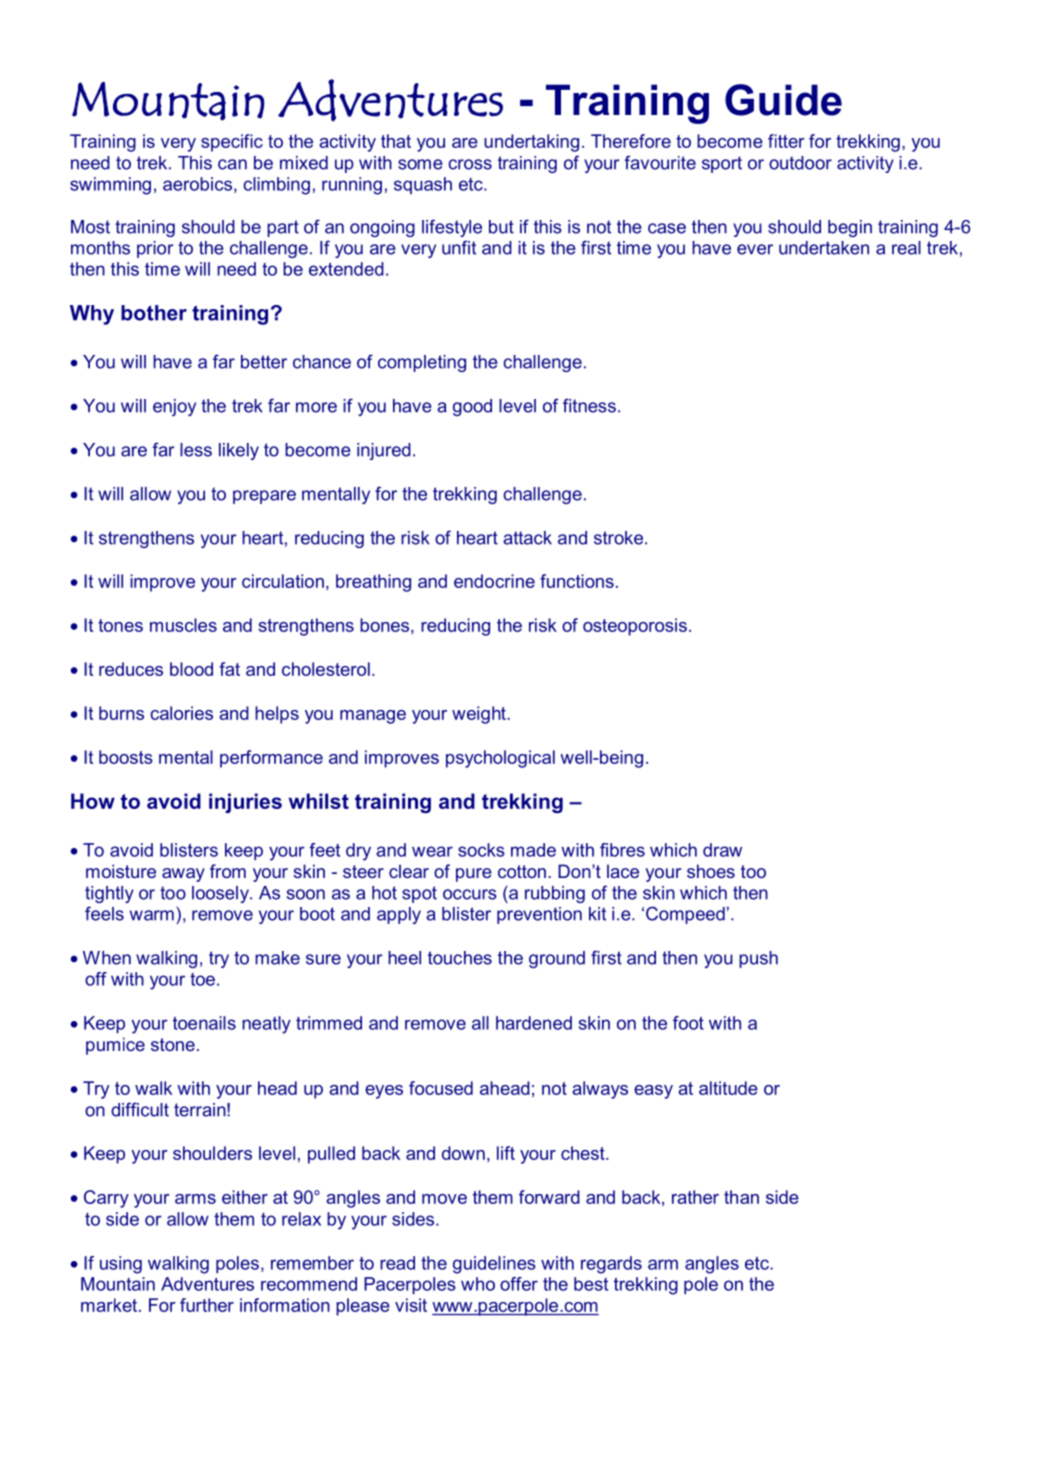  I want to click on cross, so click(470, 164).
